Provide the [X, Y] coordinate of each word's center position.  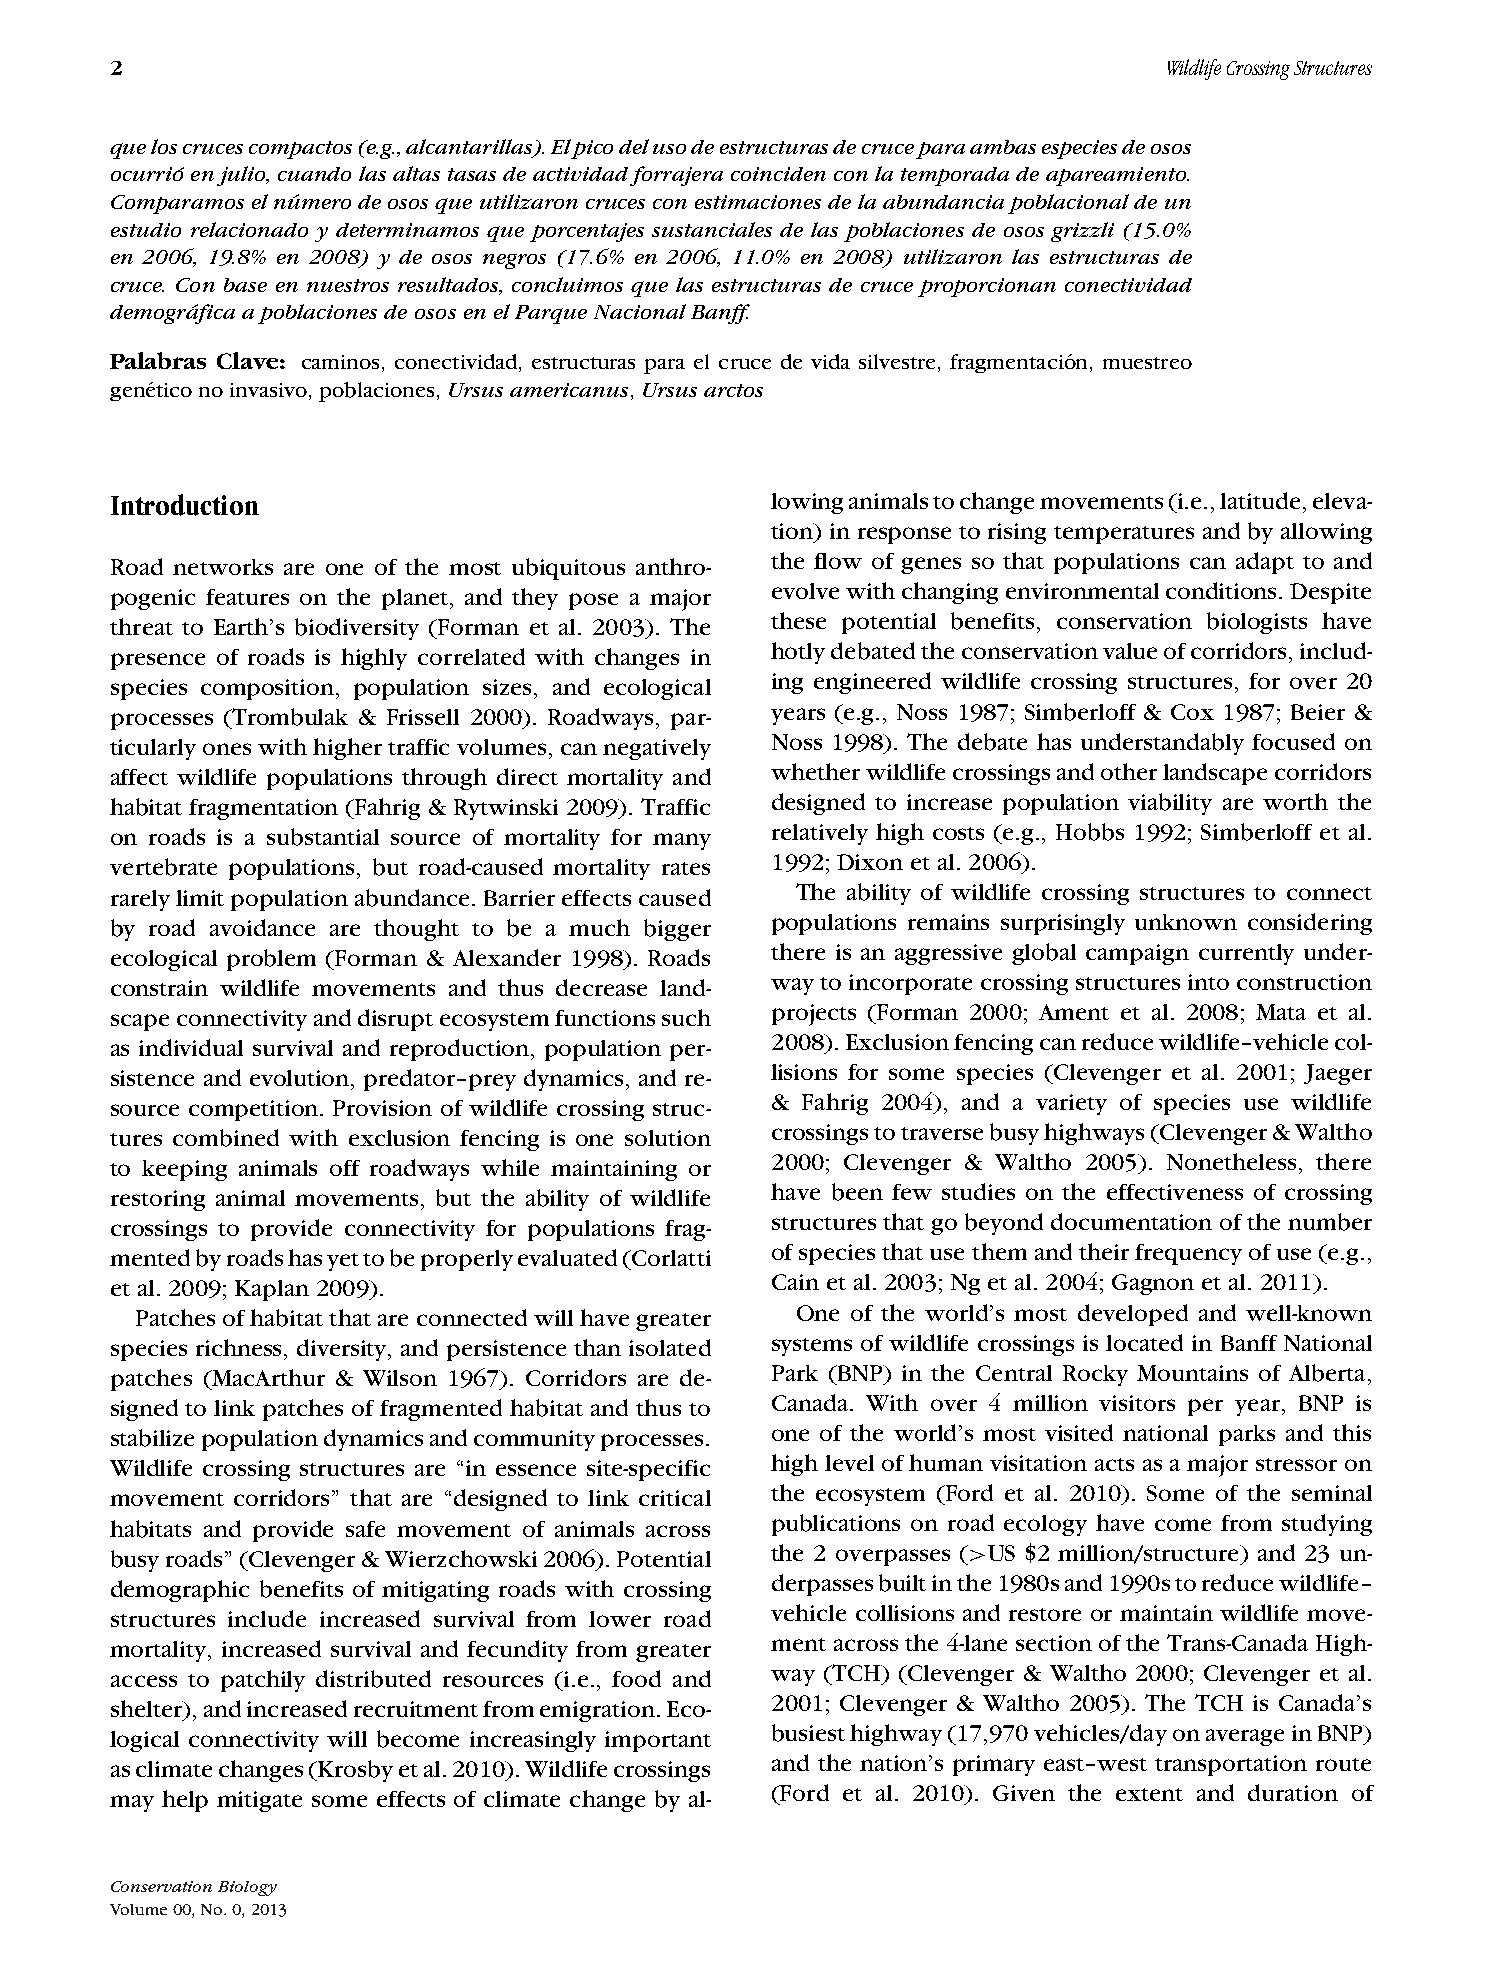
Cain [795, 1282]
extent [1149, 1794]
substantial [323, 837]
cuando [314, 174]
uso [669, 149]
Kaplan [272, 1290]
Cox [1192, 712]
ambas [1003, 147]
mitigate [259, 1801]
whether [815, 771]
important [658, 1741]
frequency [1188, 1254]
